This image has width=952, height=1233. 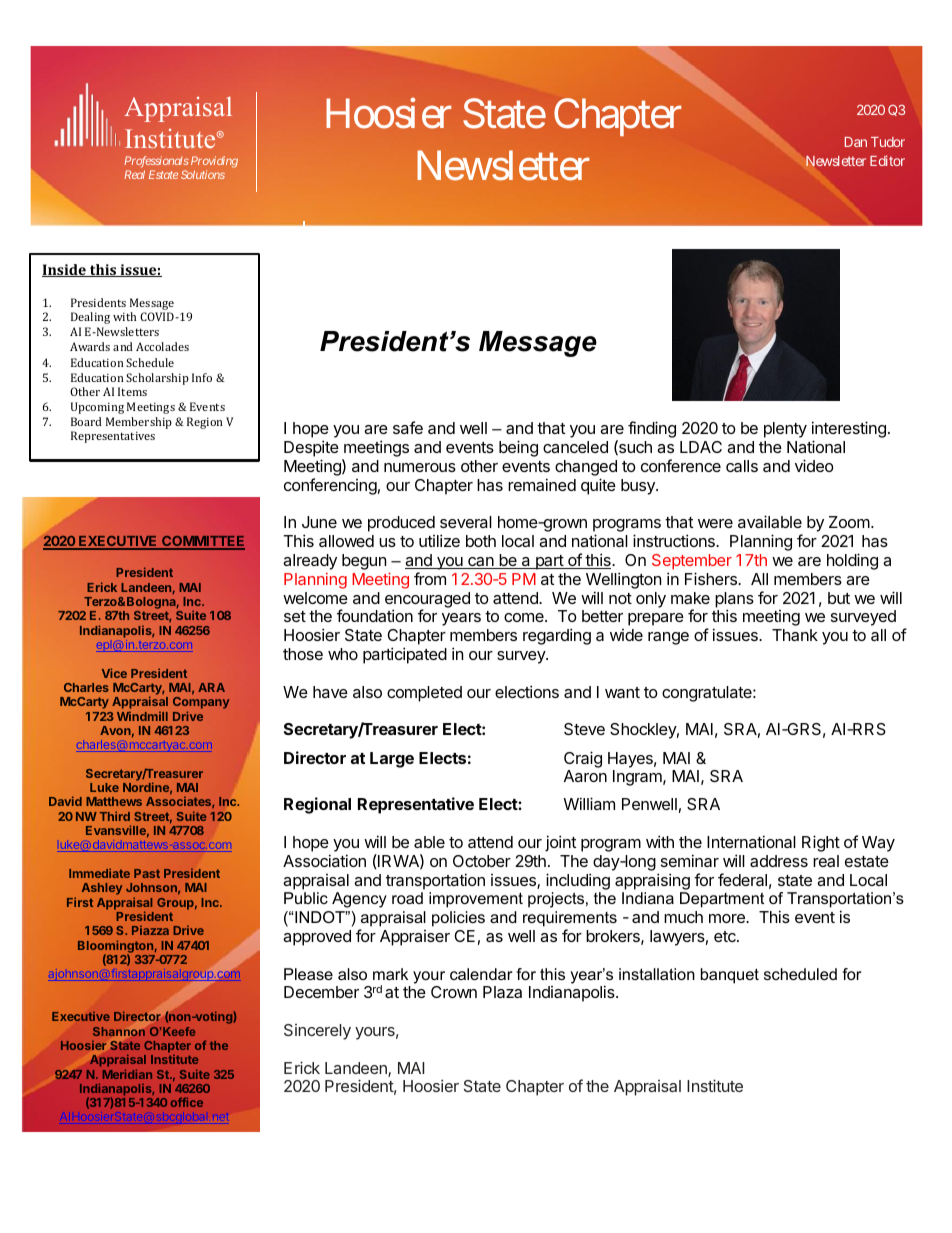 I want to click on safe, so click(x=408, y=427).
